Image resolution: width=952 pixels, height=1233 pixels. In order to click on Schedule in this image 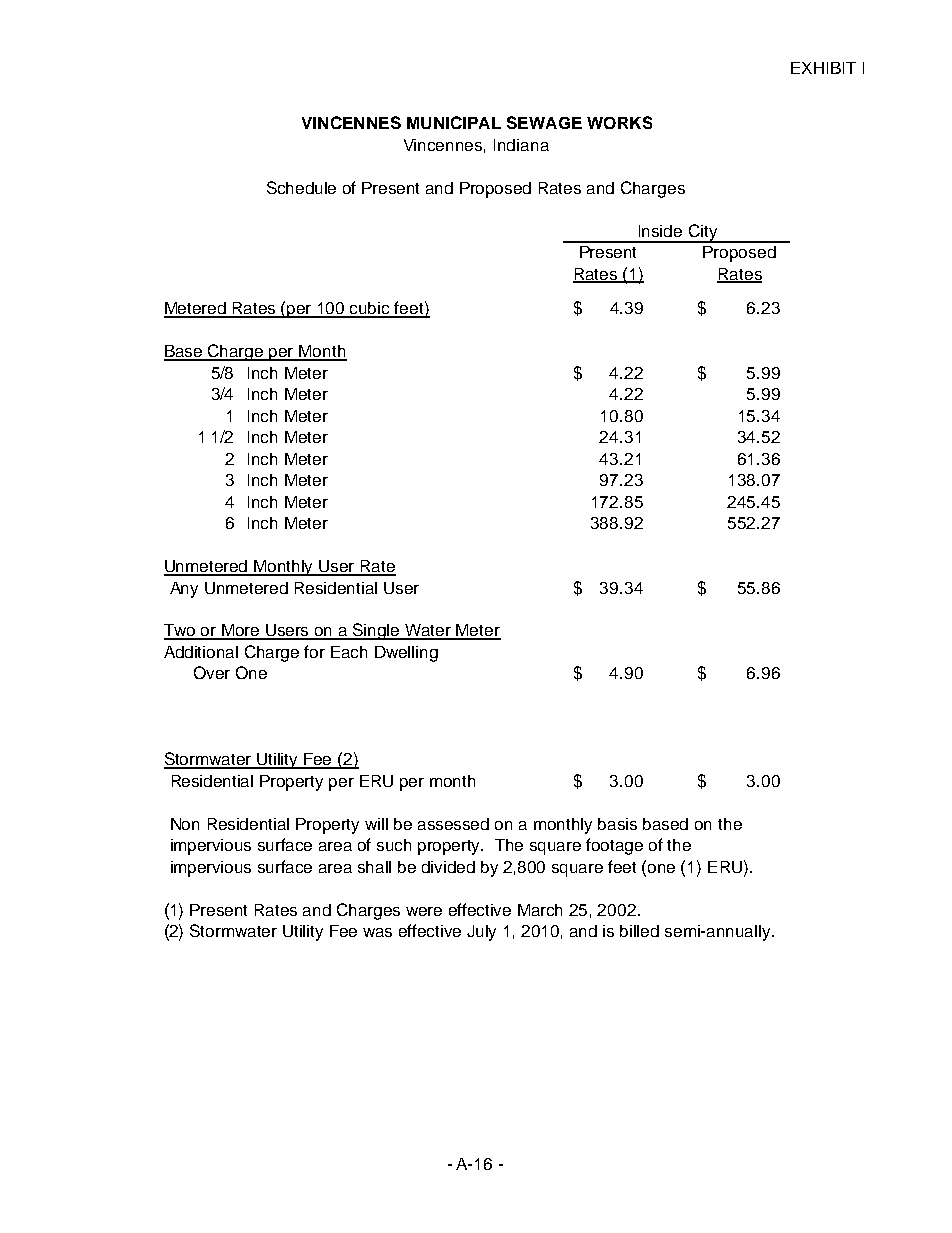, I will do `click(301, 187)`.
